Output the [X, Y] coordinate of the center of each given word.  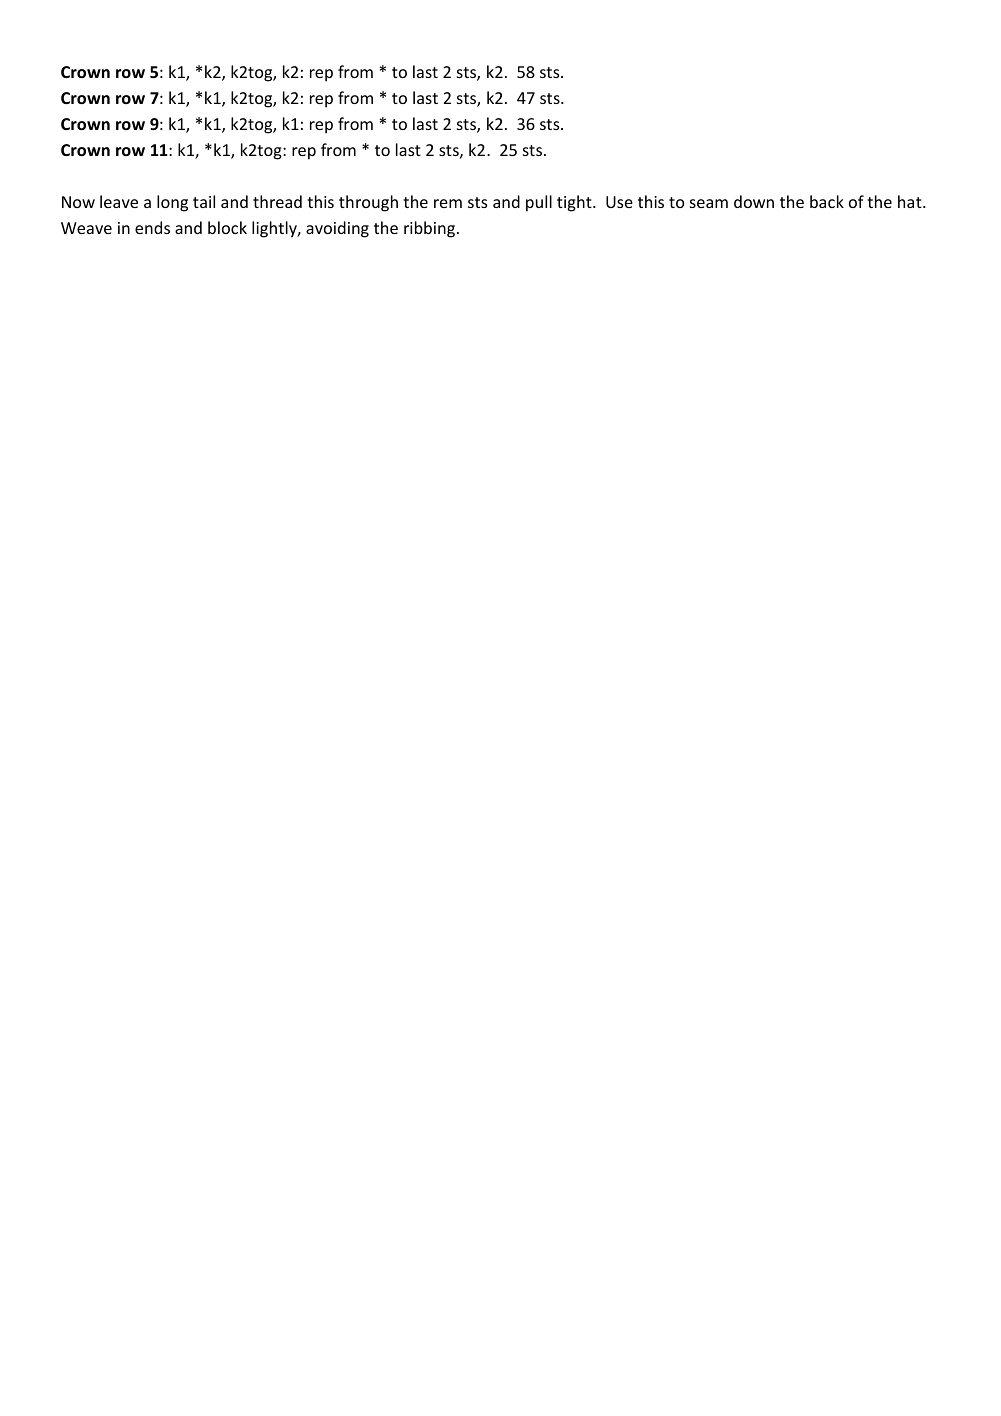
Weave [86, 228]
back [827, 201]
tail [204, 201]
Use [619, 202]
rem [448, 203]
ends [152, 227]
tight [575, 203]
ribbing [429, 229]
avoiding [337, 229]
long [172, 203]
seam [709, 203]
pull [539, 203]
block [227, 227]
